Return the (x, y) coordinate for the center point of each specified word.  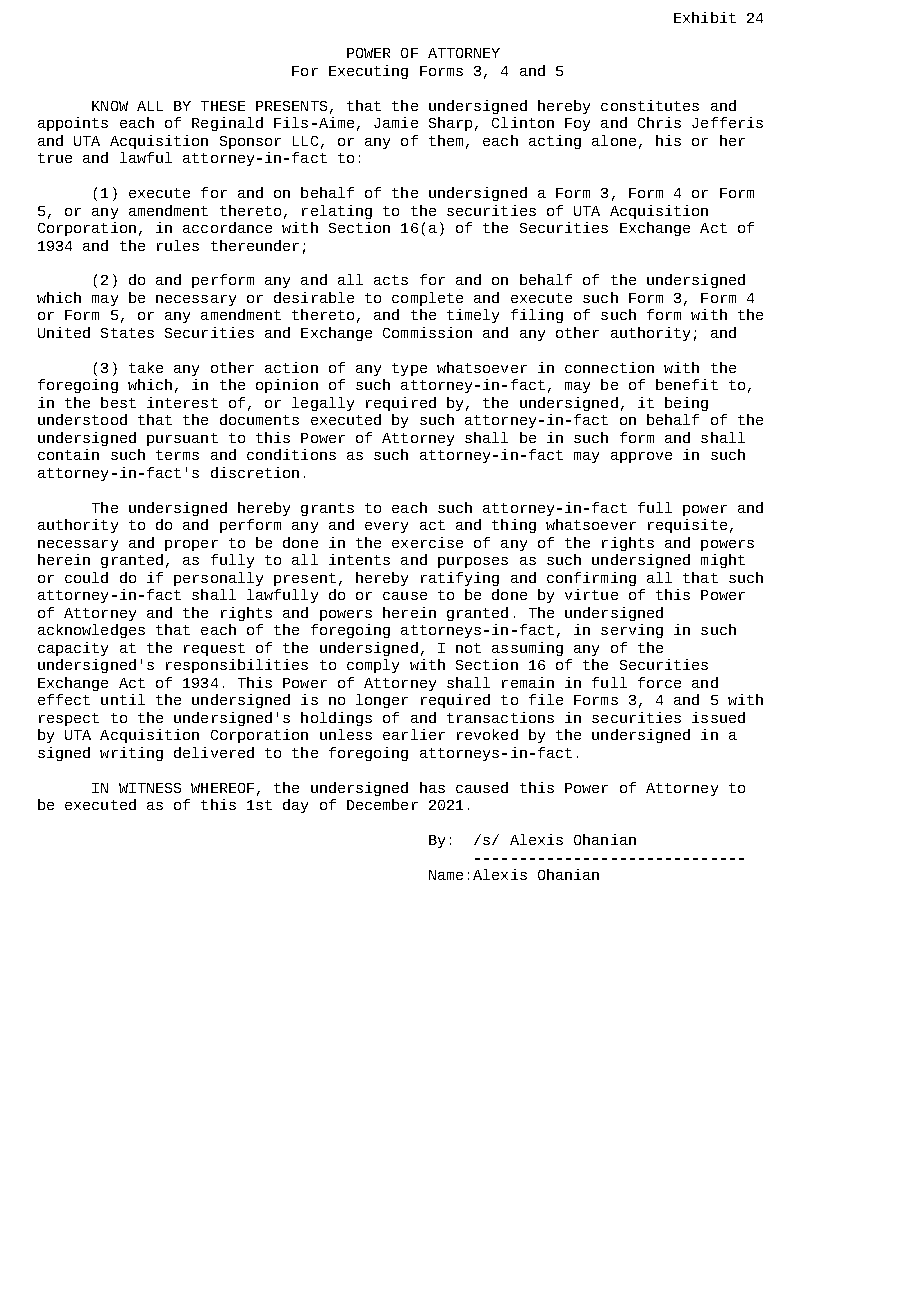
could (86, 577)
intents (359, 559)
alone (614, 140)
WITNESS (150, 788)
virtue (591, 594)
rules (178, 245)
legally (323, 404)
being (686, 404)
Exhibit (705, 17)
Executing (368, 72)
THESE (223, 106)
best (118, 402)
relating (337, 212)
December (382, 804)
